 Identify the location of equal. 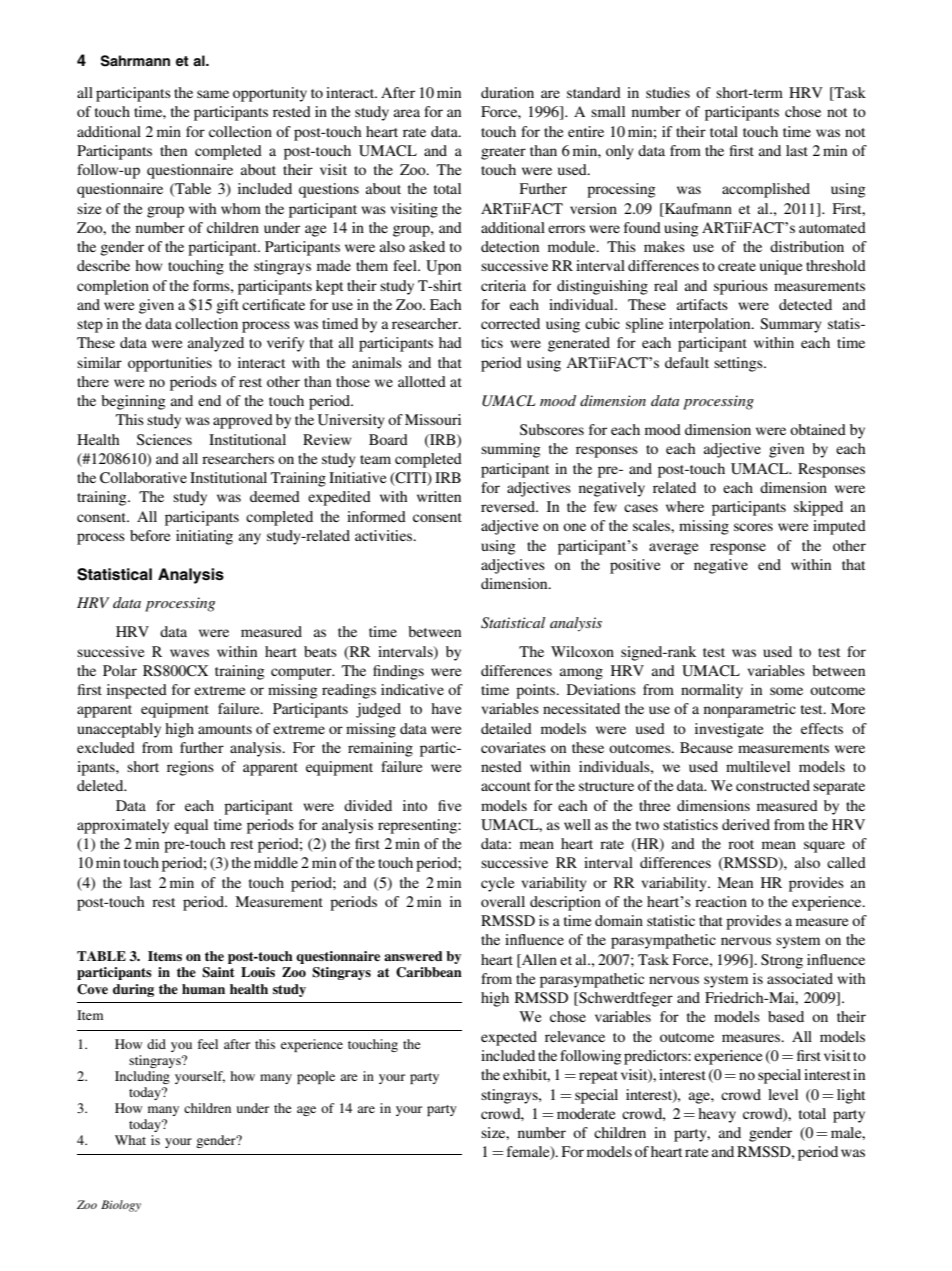
(191, 826).
